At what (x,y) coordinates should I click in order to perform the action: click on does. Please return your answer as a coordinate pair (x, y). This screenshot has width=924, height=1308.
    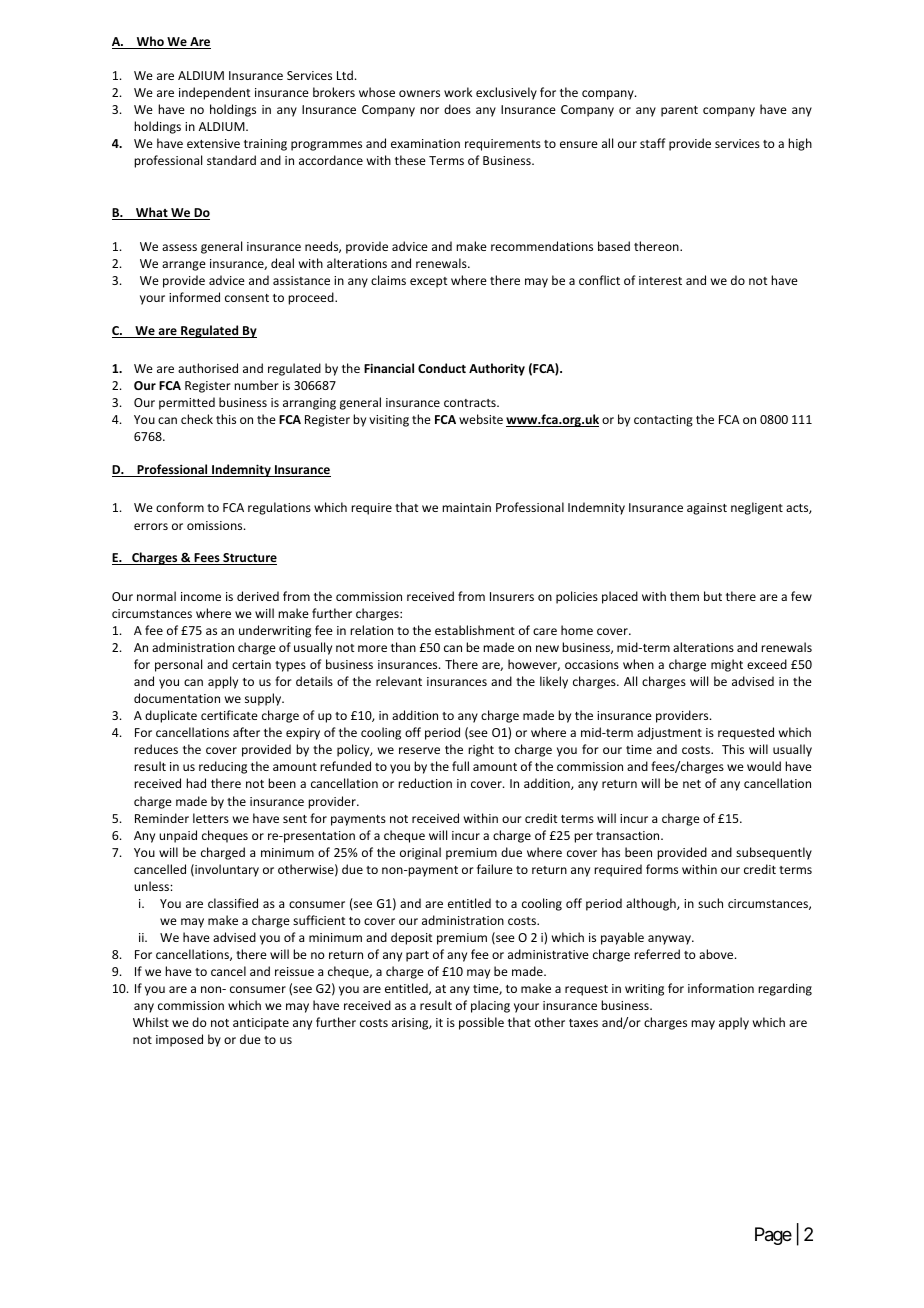
    Looking at the image, I should click on (457, 109).
